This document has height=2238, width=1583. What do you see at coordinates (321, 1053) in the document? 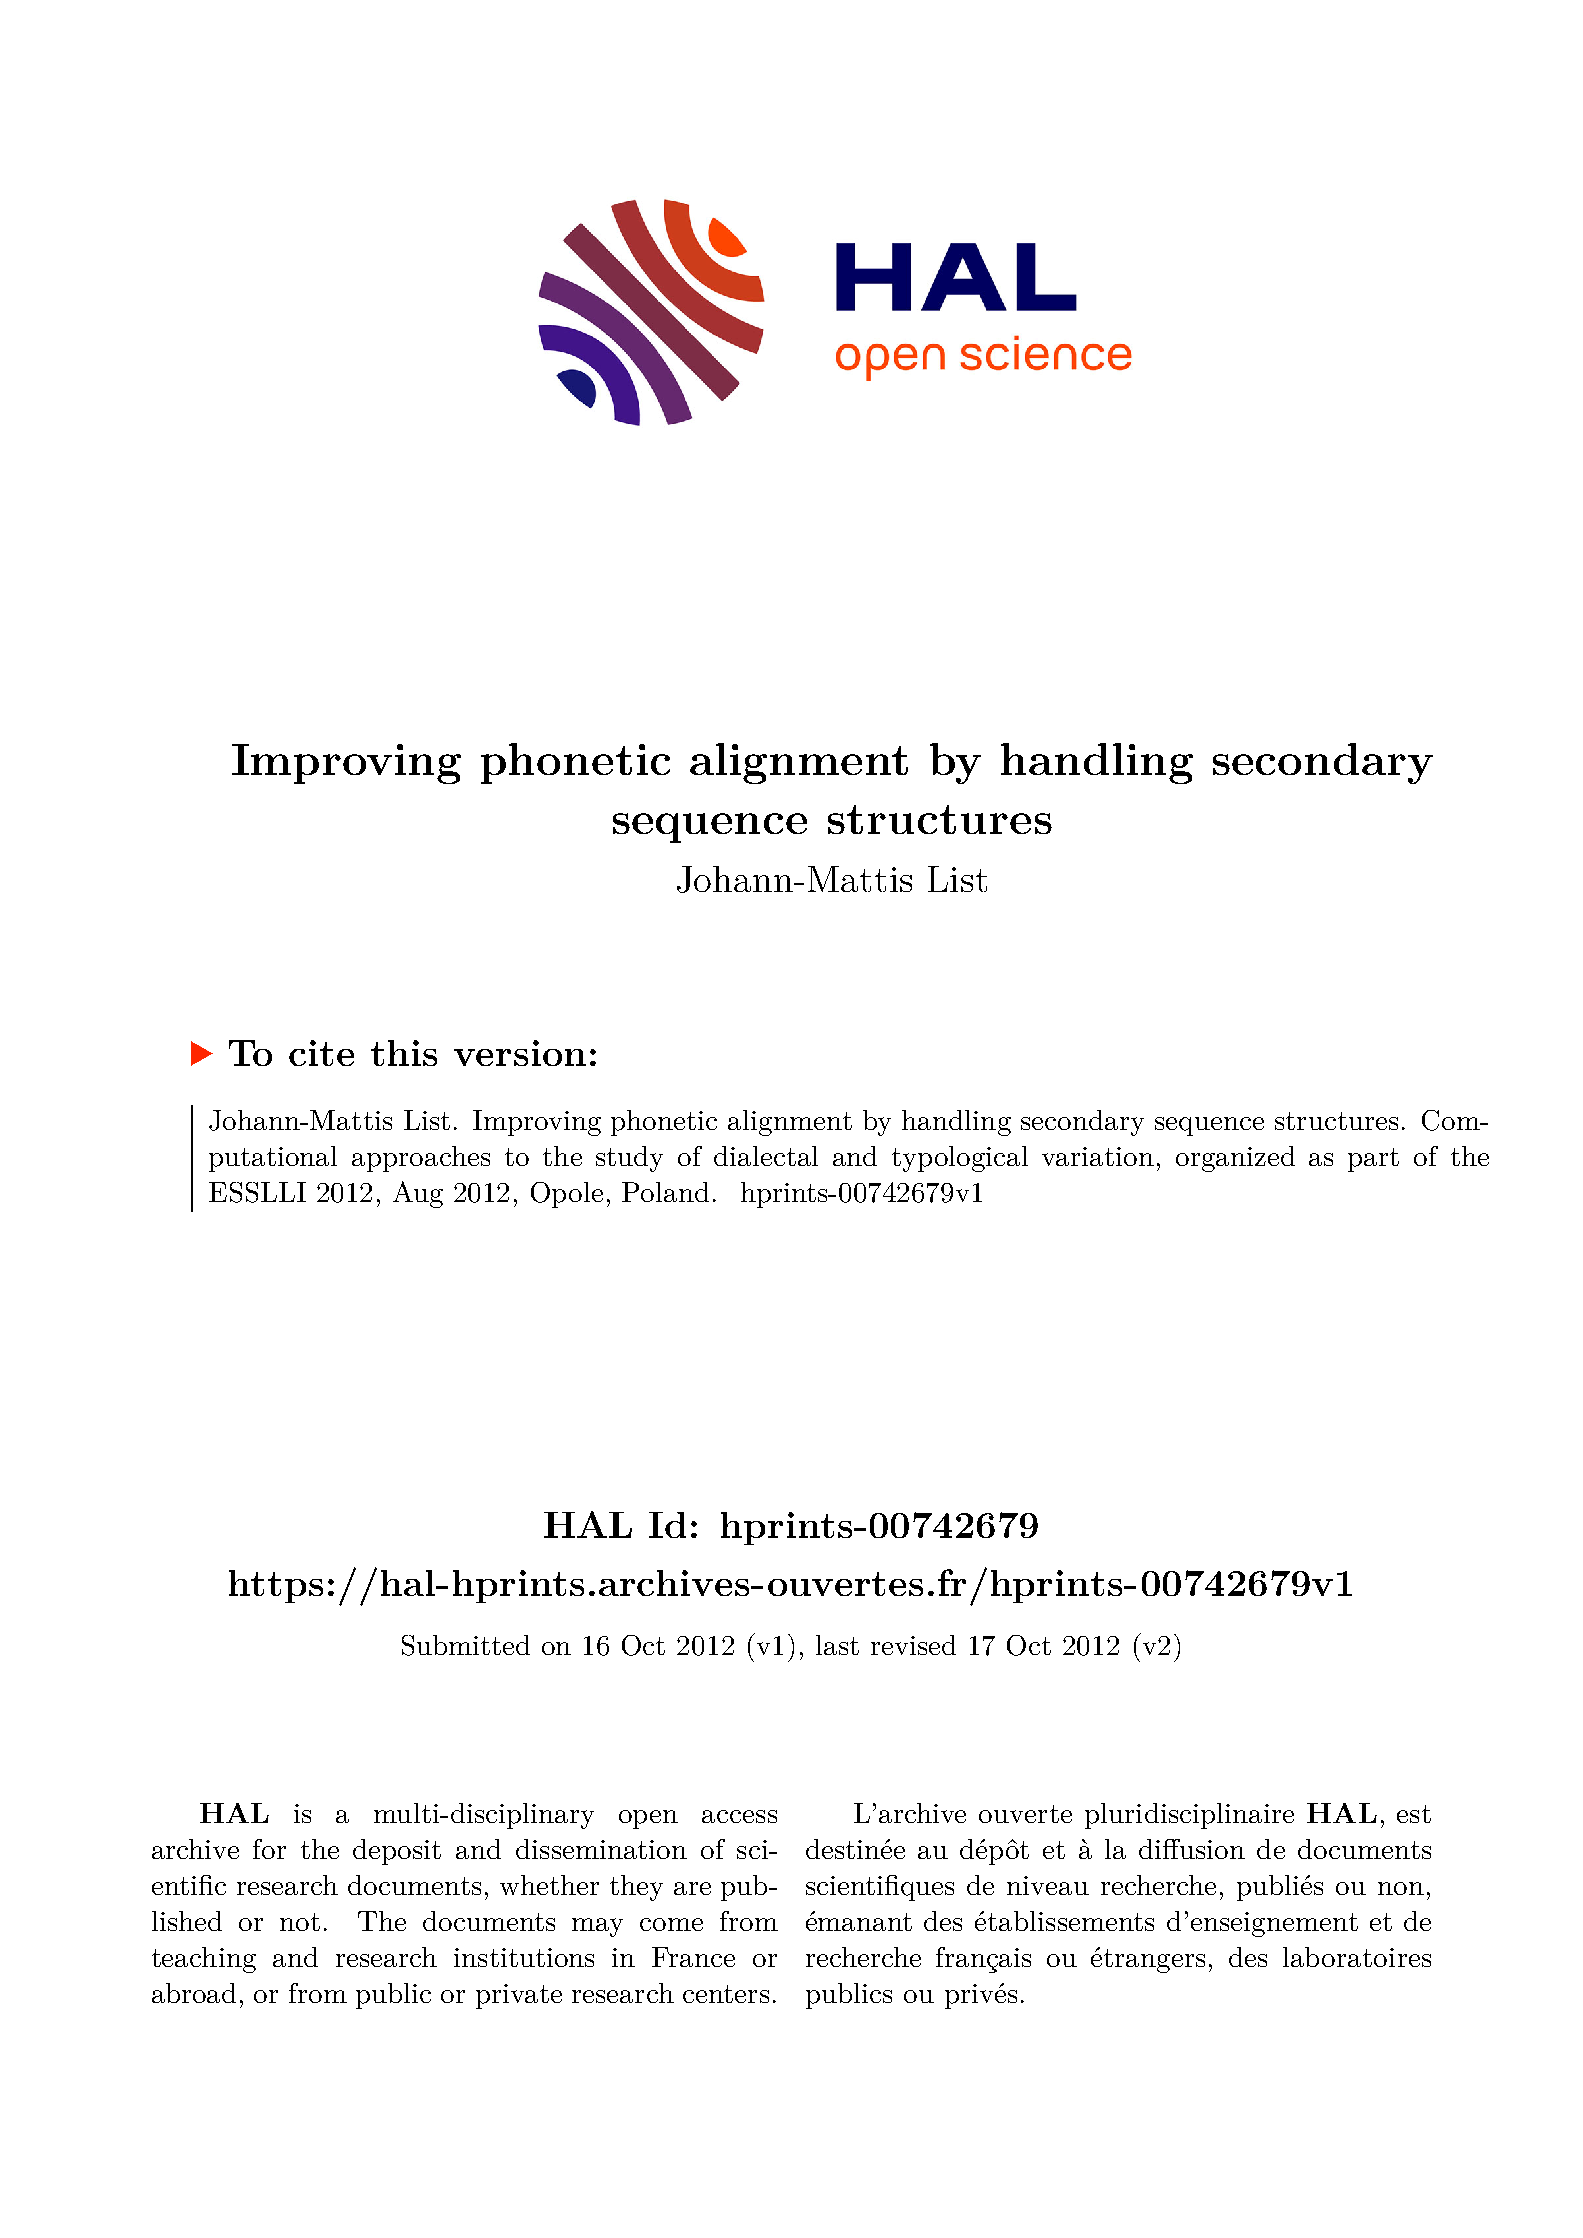
I see `cite` at bounding box center [321, 1053].
